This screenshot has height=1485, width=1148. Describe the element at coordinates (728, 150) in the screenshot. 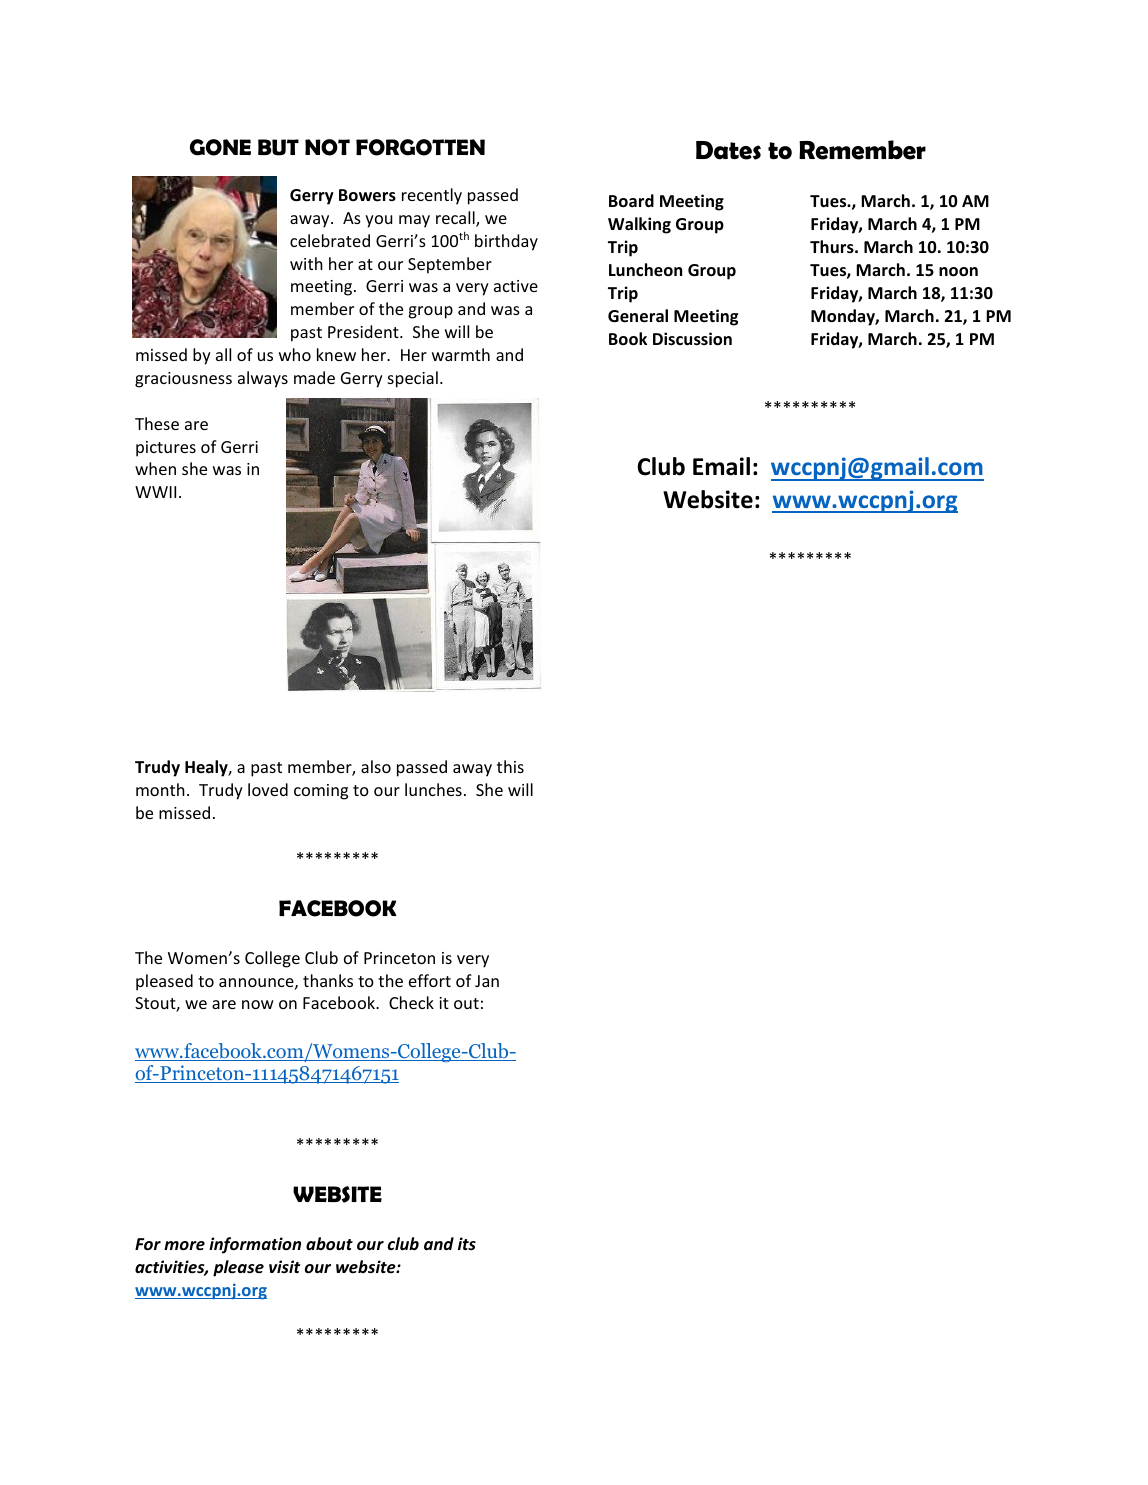

I see `Dates` at that location.
